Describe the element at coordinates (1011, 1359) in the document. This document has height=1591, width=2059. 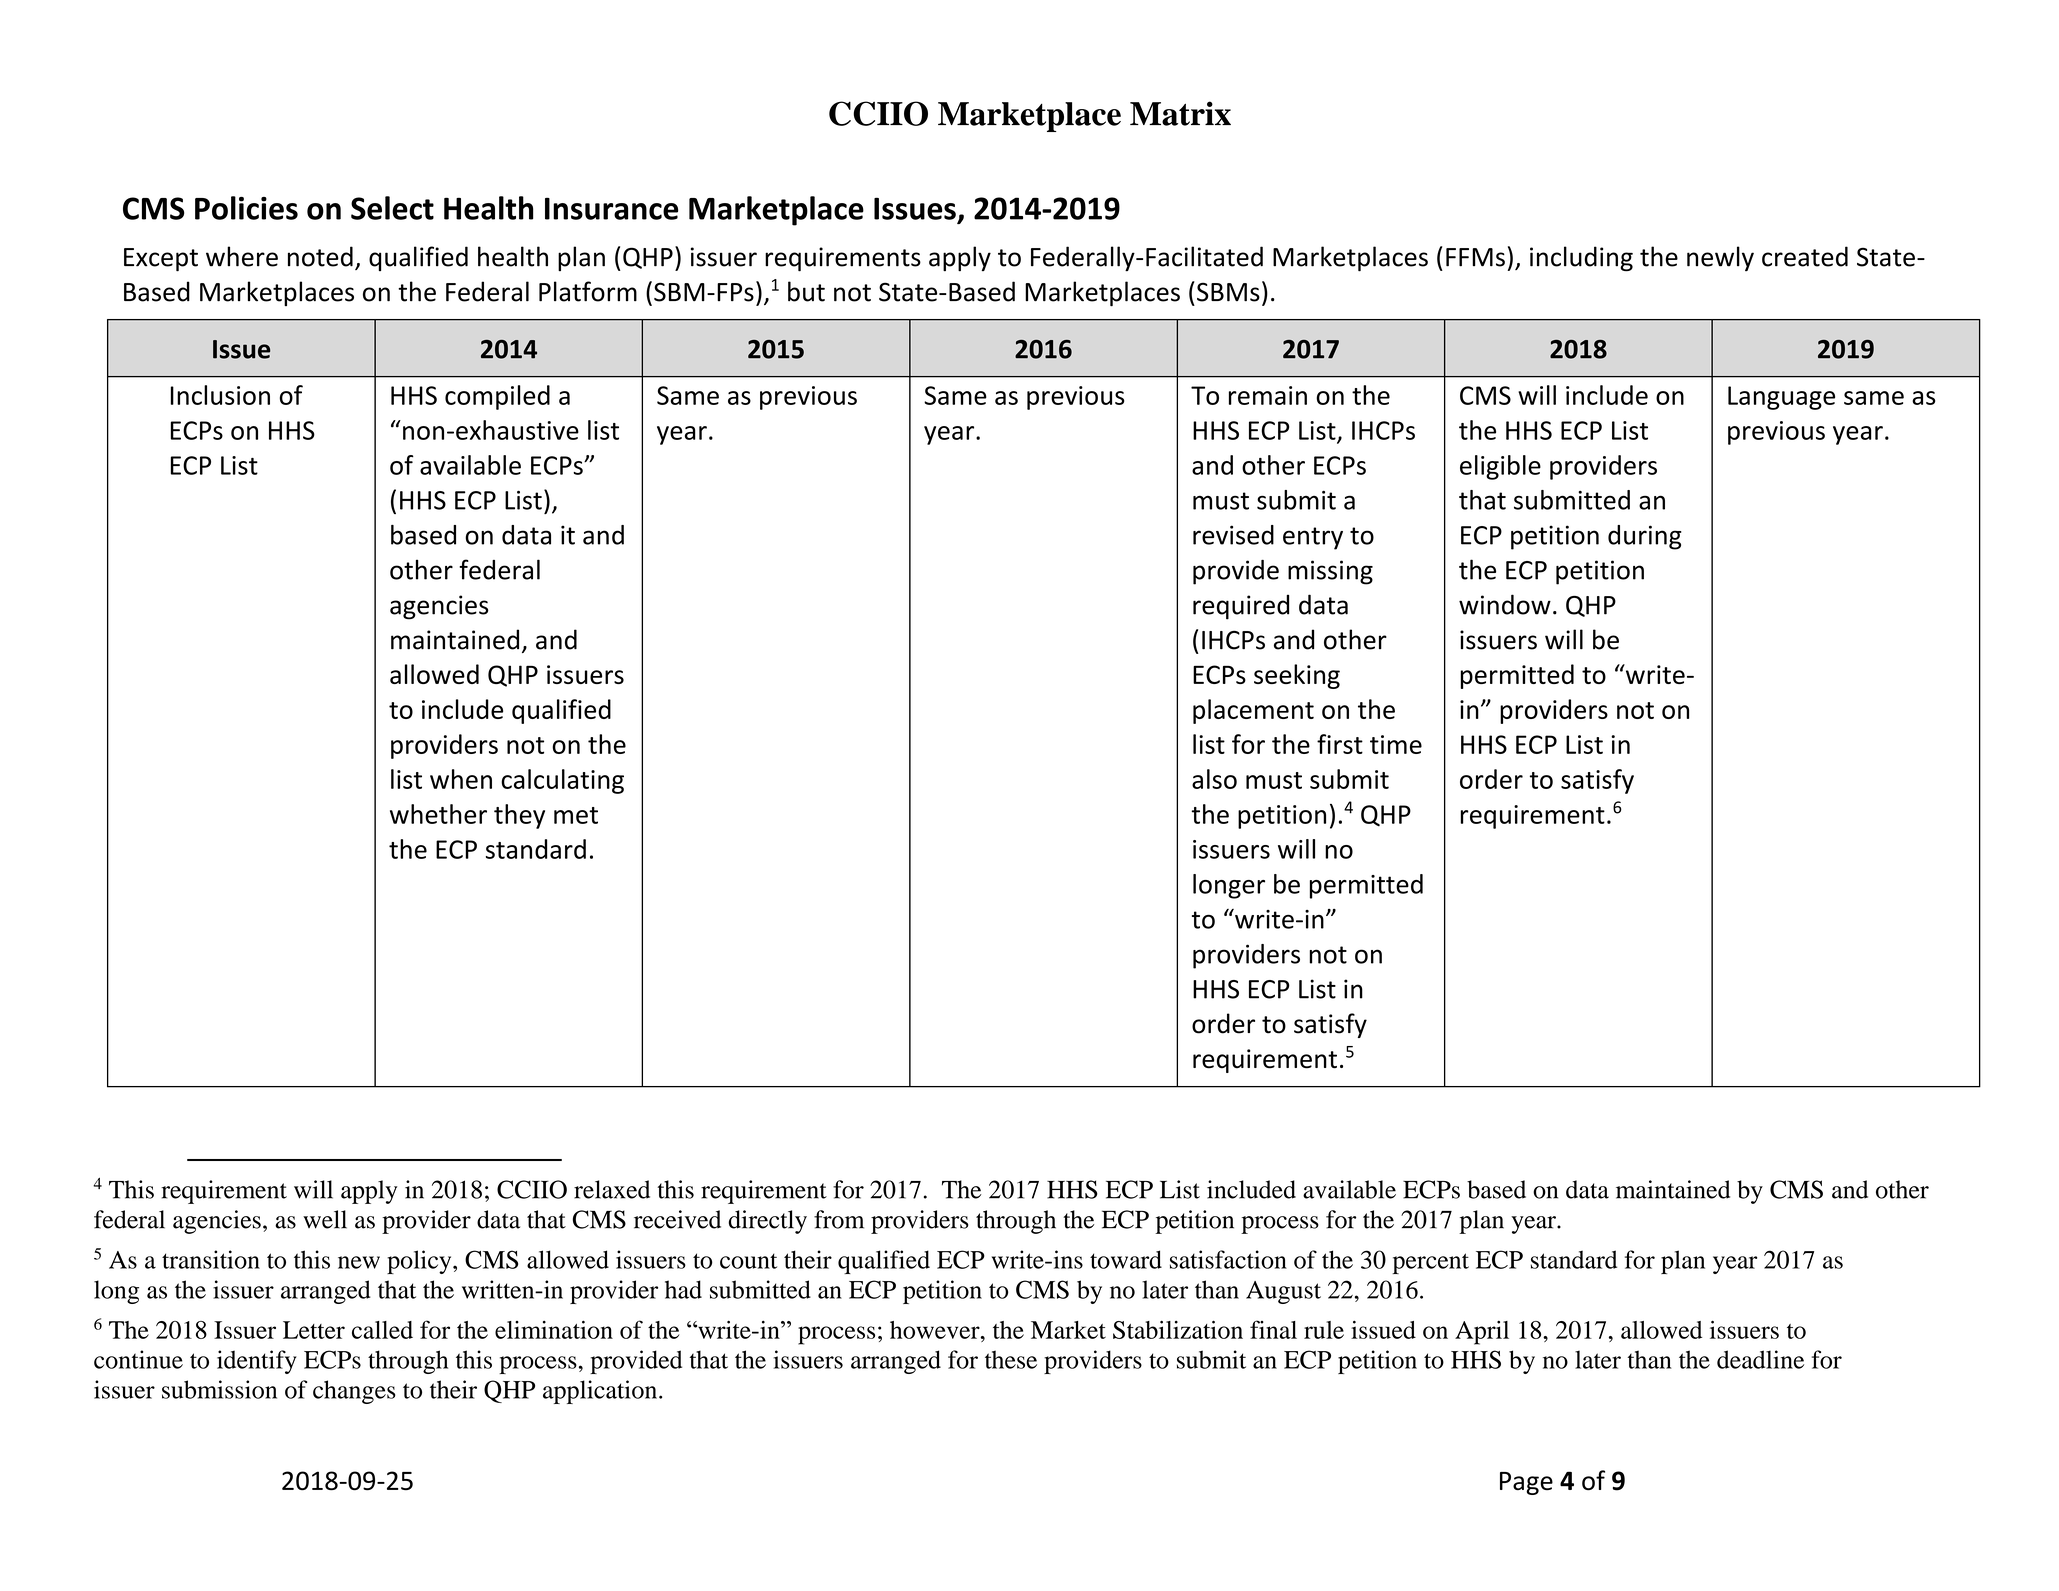
I see `these` at that location.
